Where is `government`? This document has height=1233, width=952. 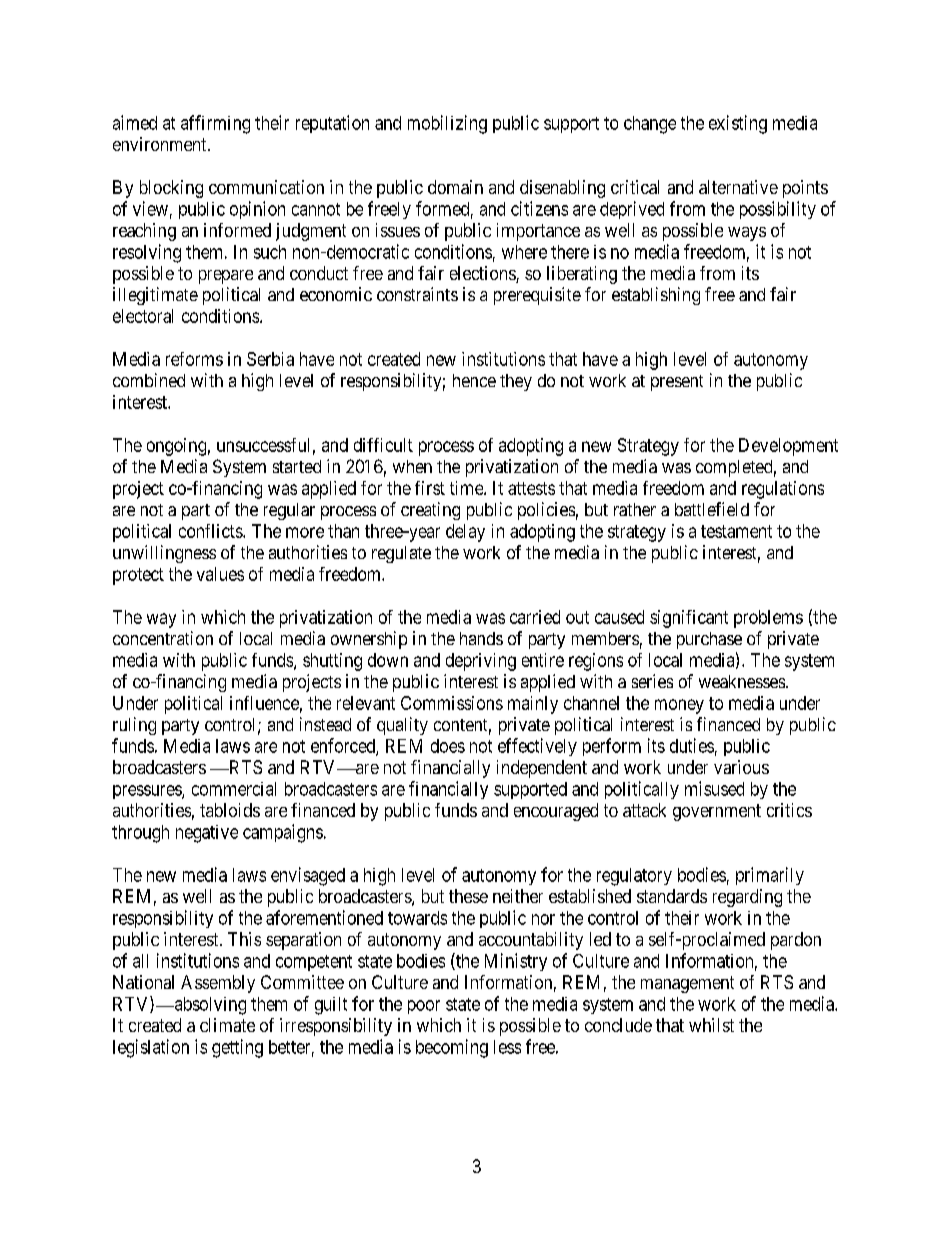
government is located at coordinates (717, 812).
